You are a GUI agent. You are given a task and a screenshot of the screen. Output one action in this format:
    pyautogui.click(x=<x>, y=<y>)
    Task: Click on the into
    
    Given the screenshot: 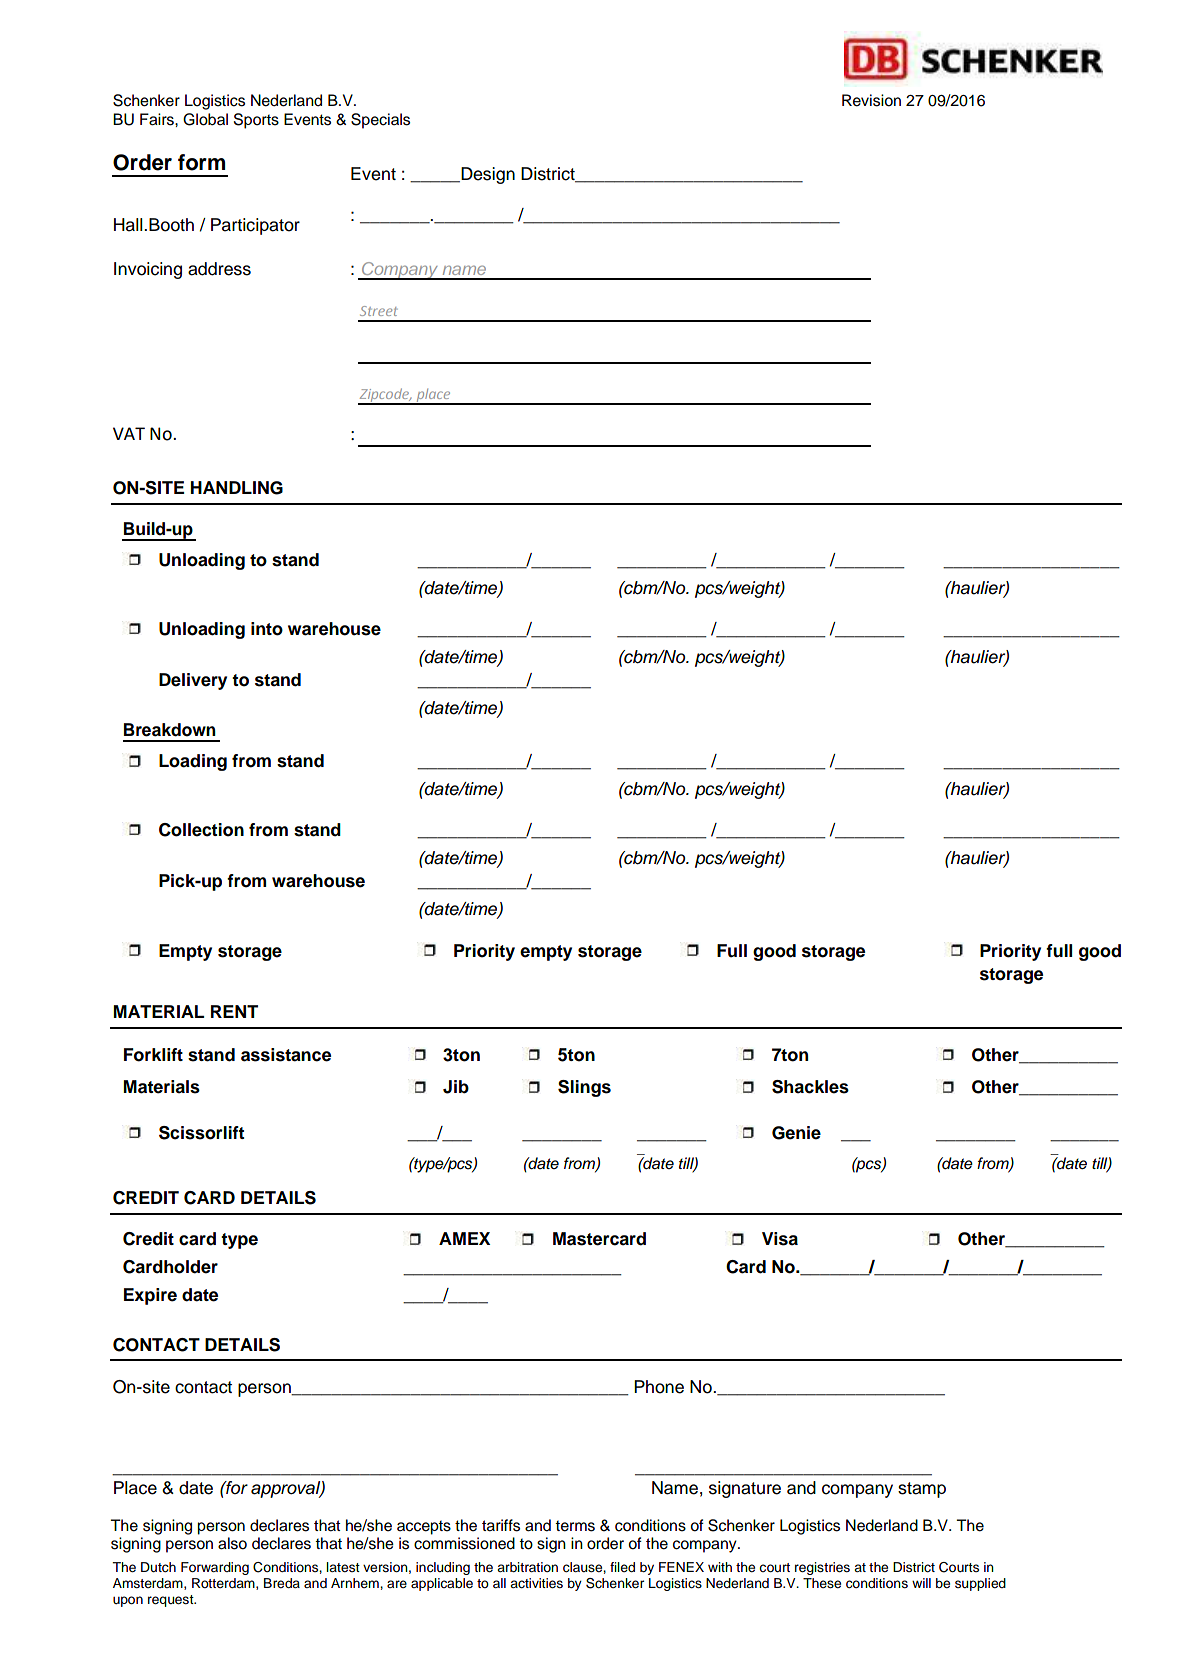 What is the action you would take?
    pyautogui.click(x=267, y=629)
